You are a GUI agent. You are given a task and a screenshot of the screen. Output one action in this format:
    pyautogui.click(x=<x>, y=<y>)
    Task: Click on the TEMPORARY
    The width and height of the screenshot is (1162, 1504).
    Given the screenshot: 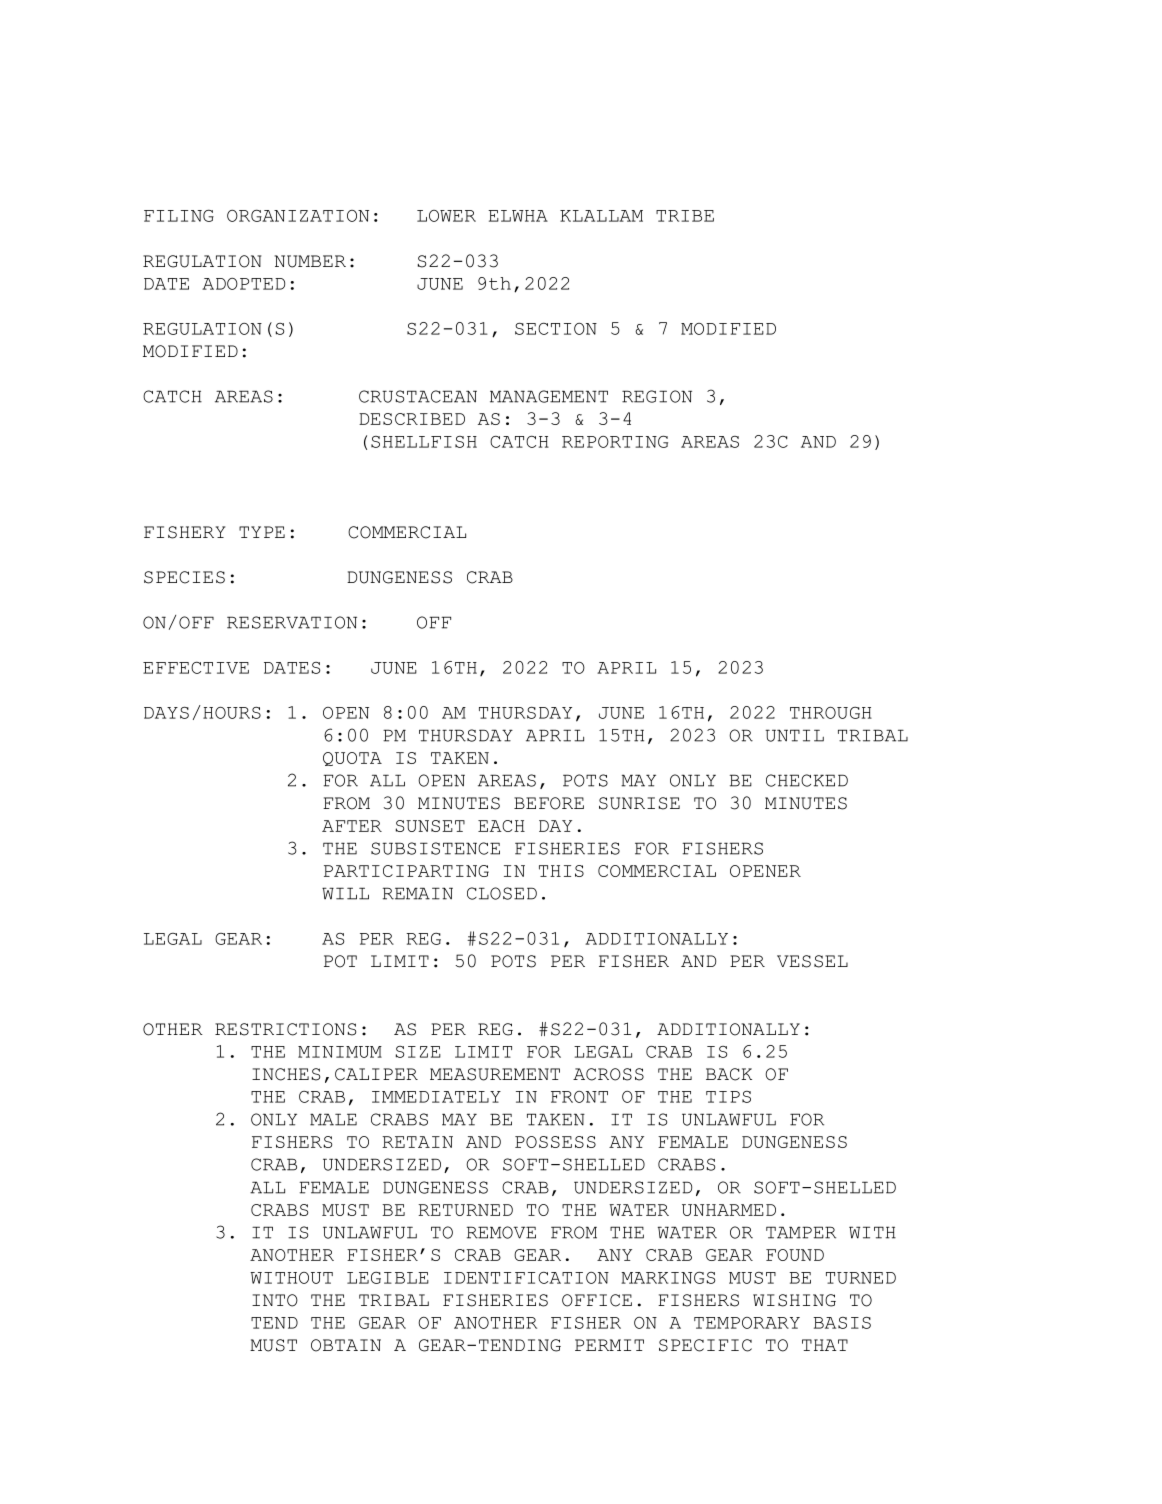 What is the action you would take?
    pyautogui.click(x=747, y=1323)
